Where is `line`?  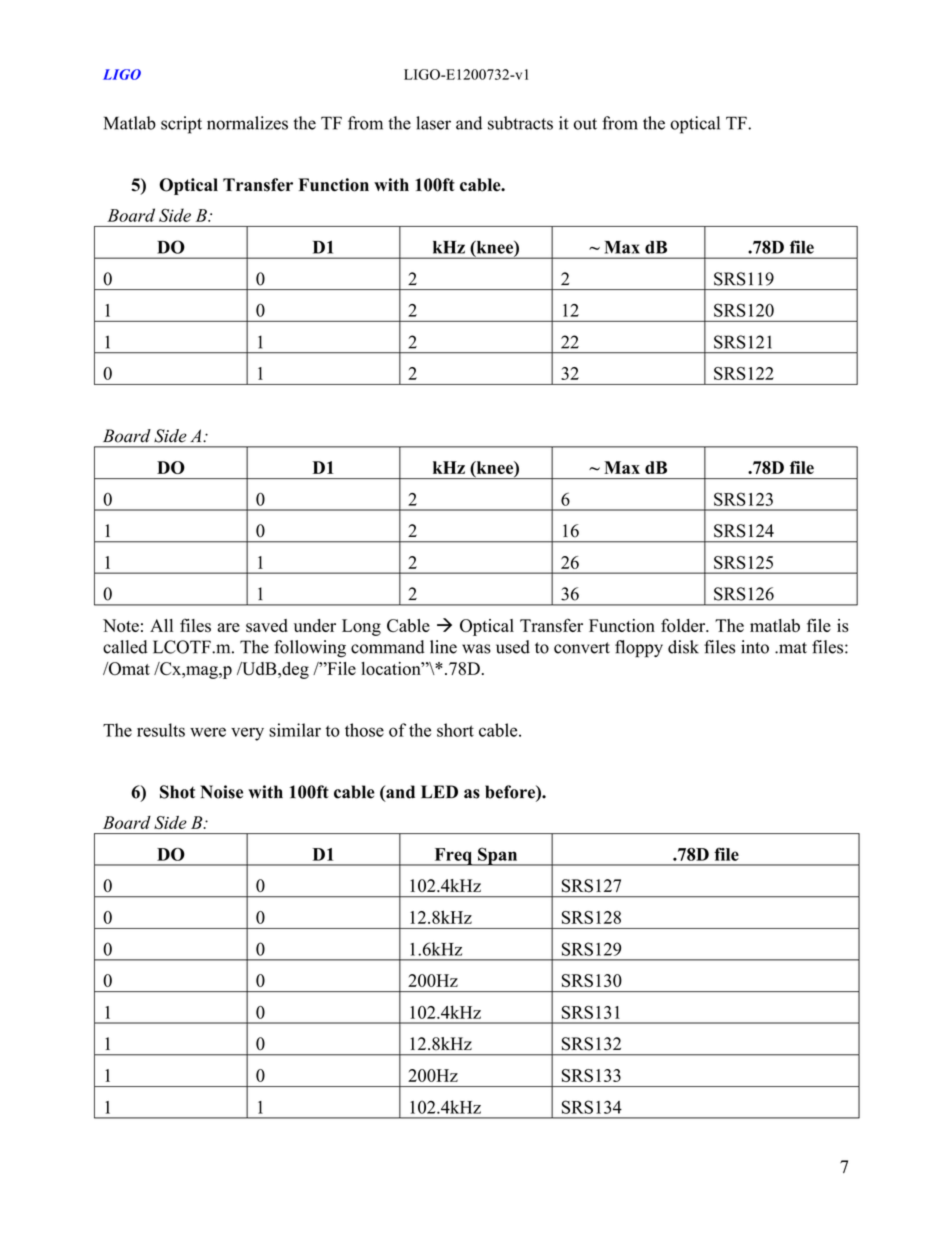 line is located at coordinates (443, 647).
